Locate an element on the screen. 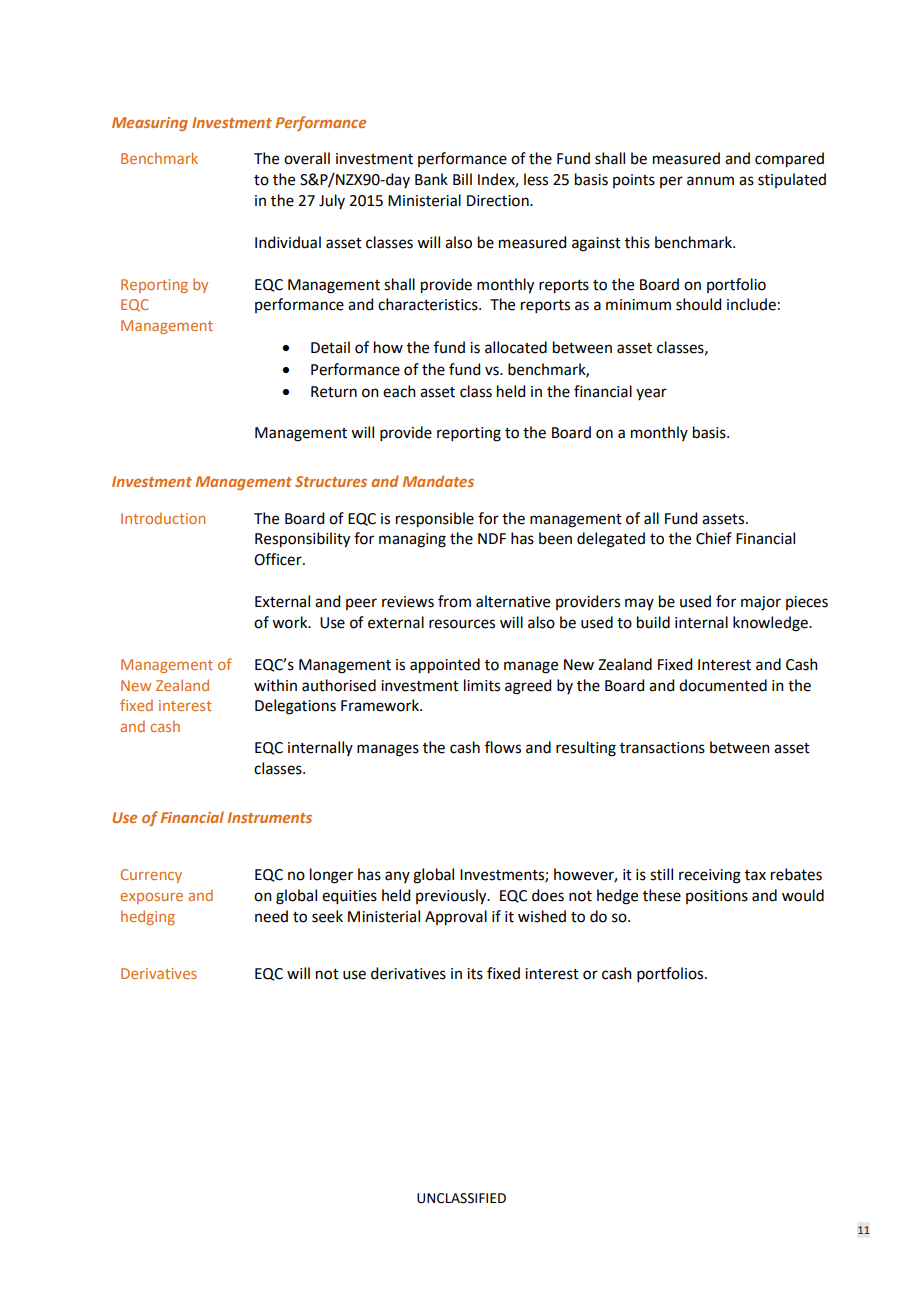  annum is located at coordinates (710, 181).
